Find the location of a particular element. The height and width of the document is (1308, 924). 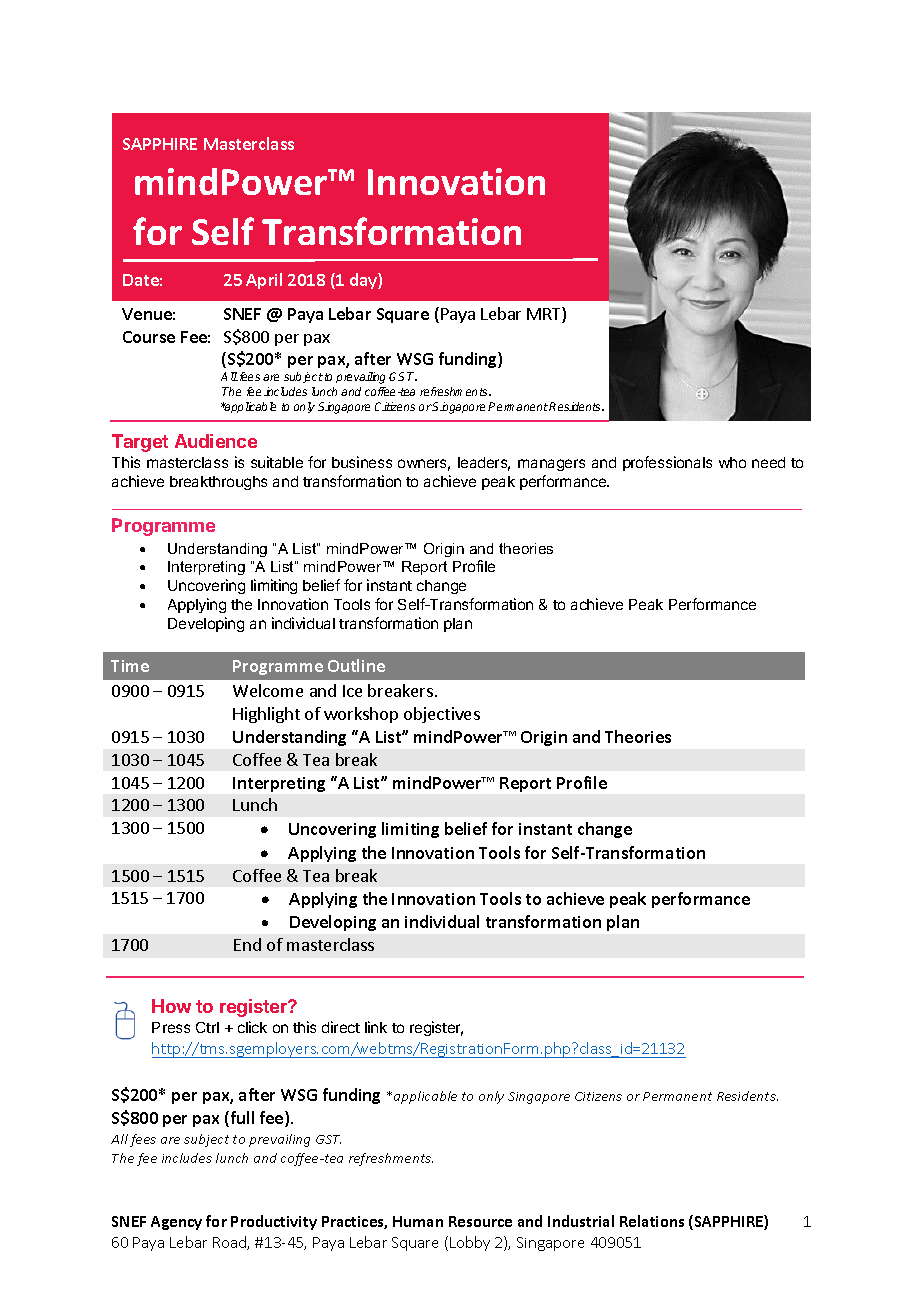

suitable is located at coordinates (277, 462).
